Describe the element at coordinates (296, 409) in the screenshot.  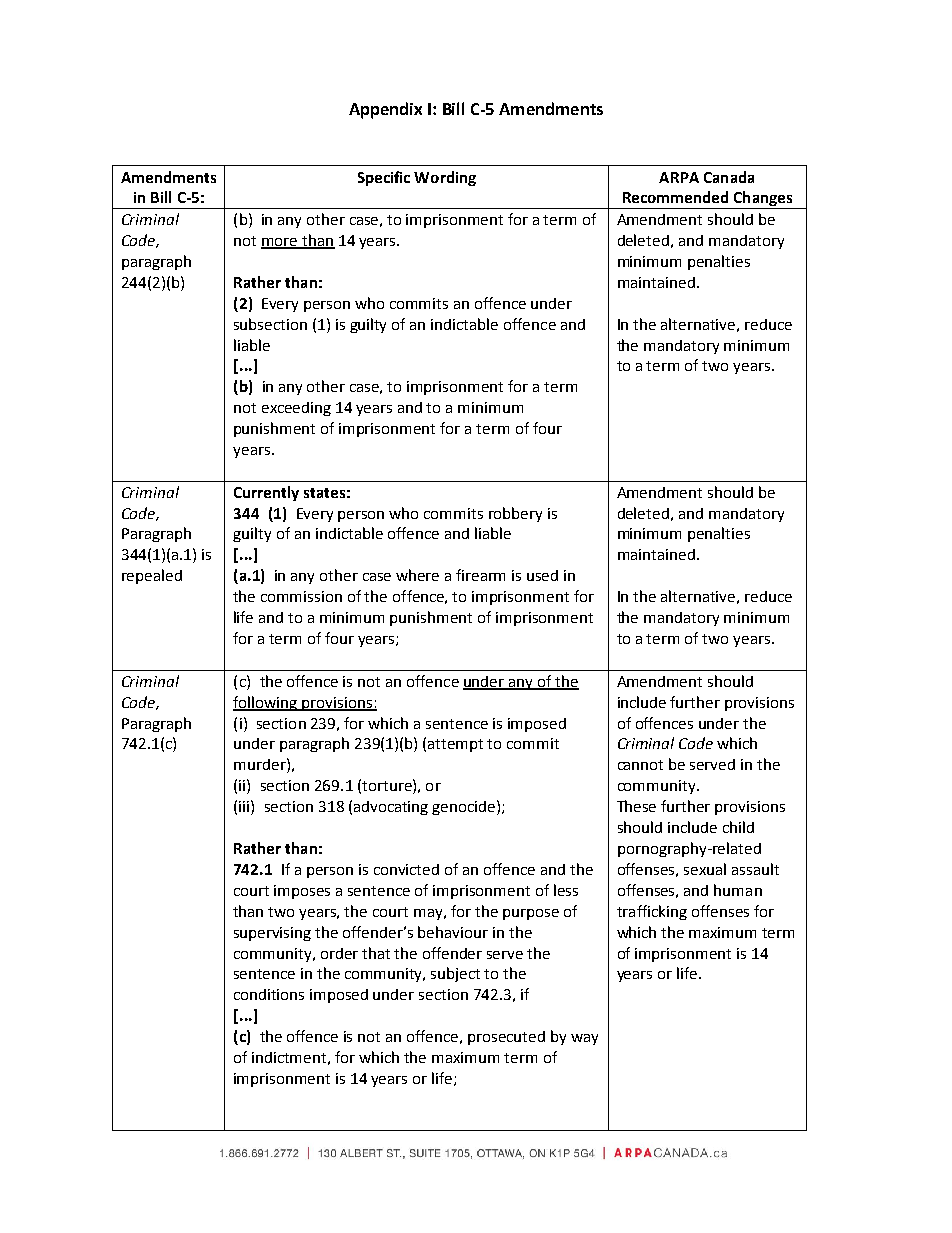
I see `exceeding` at that location.
